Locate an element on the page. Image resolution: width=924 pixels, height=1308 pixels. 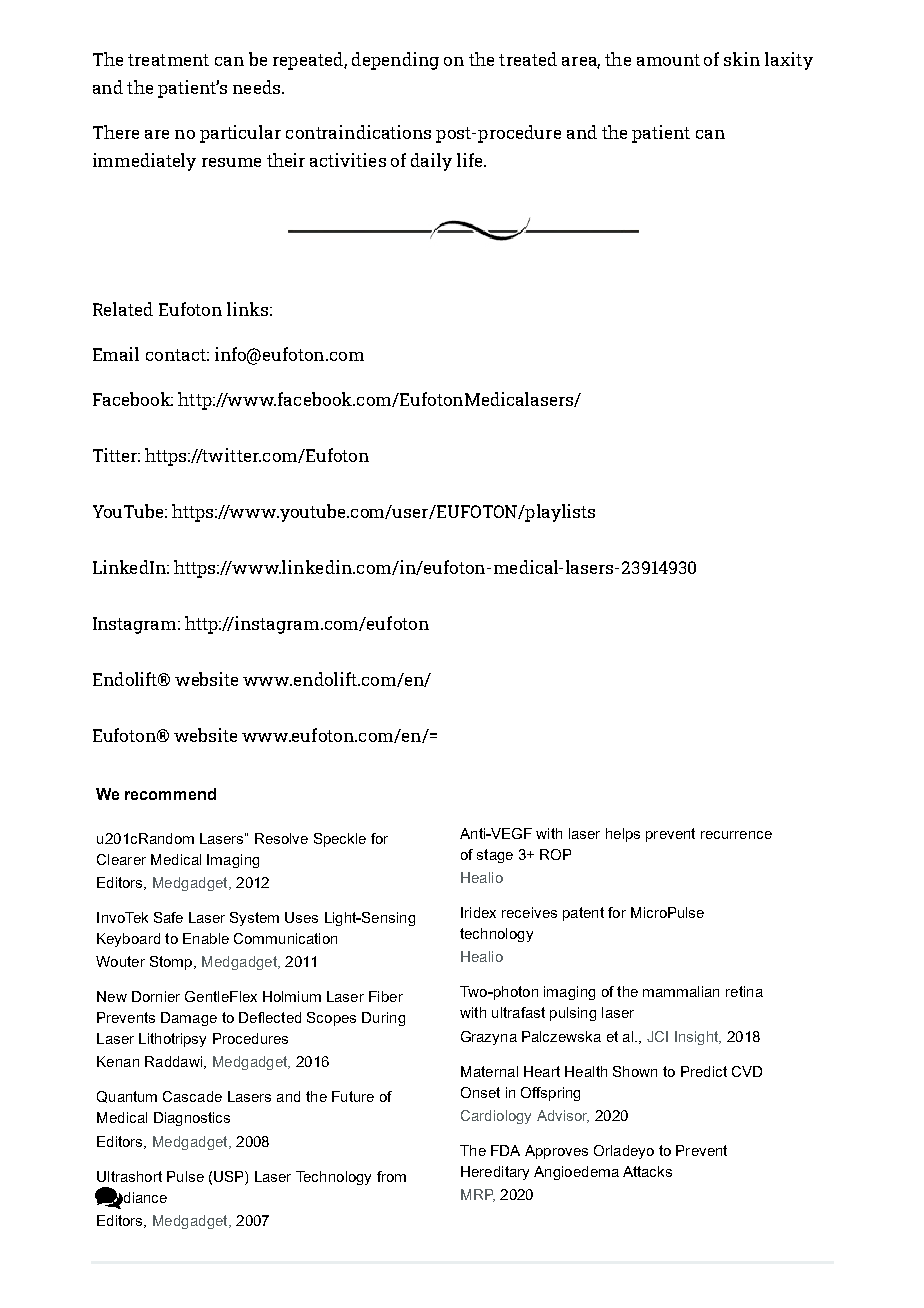
life is located at coordinates (471, 160).
